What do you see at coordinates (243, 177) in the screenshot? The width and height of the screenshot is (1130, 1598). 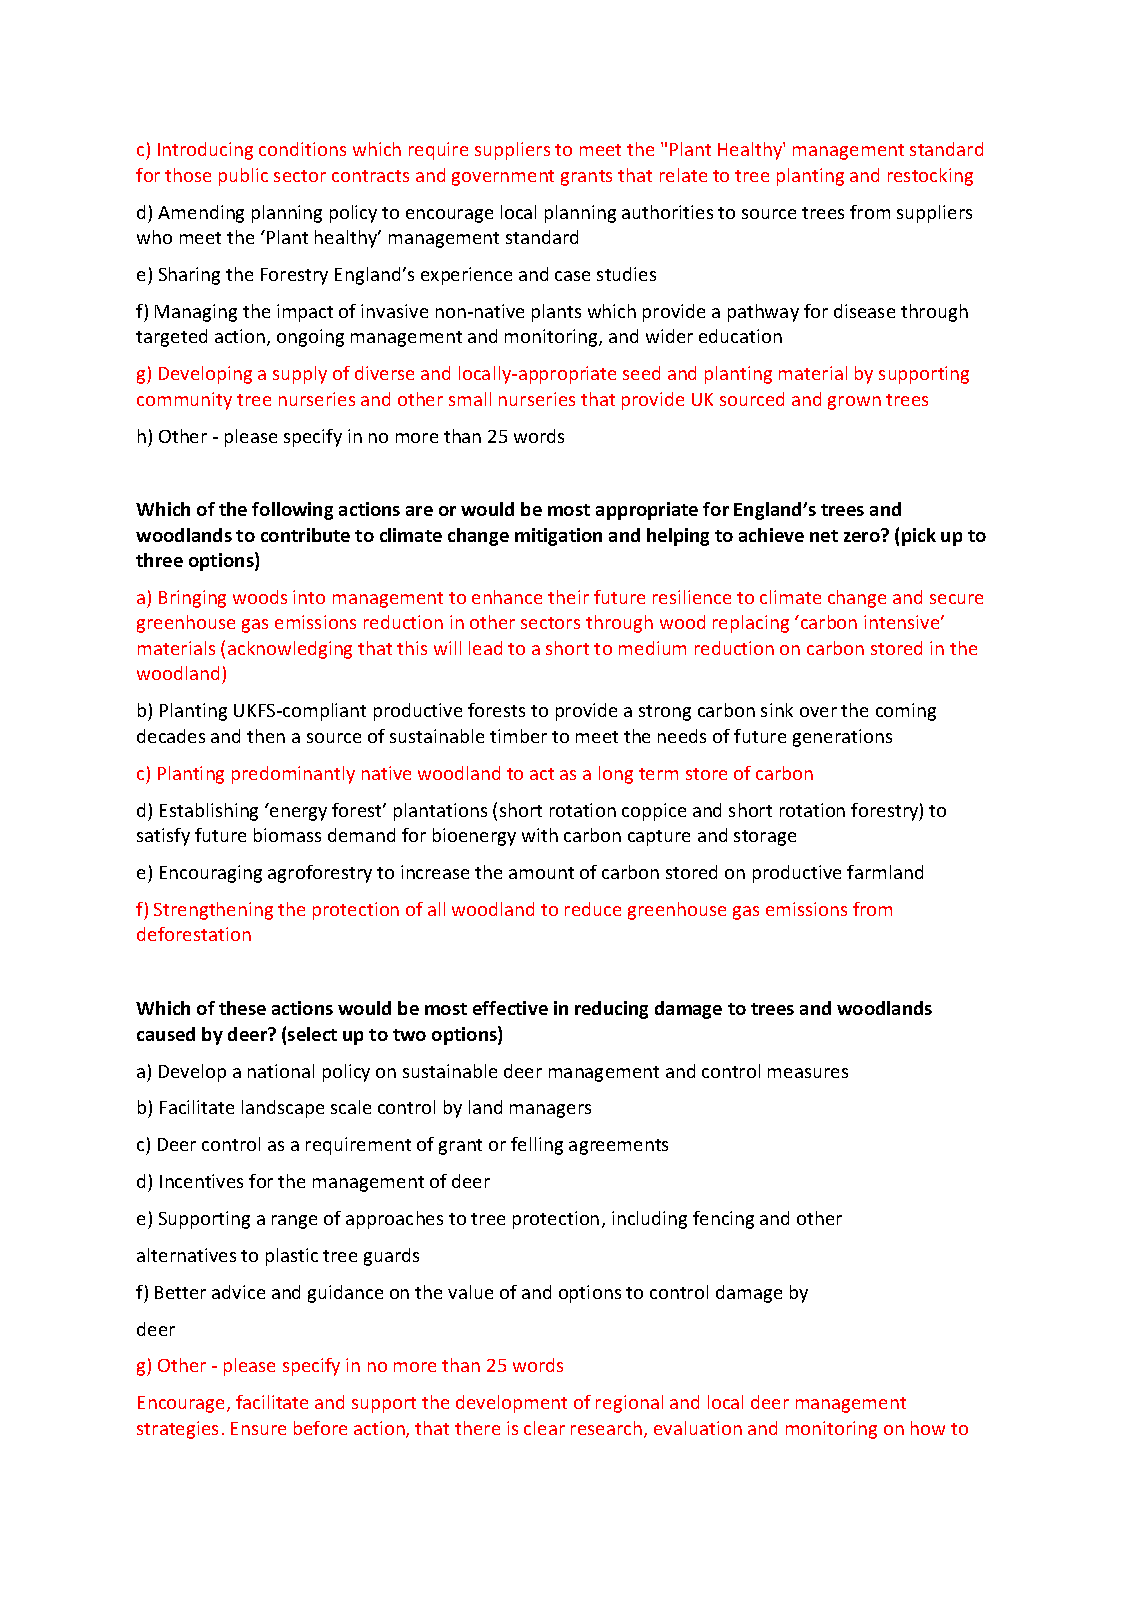 I see `public` at bounding box center [243, 177].
